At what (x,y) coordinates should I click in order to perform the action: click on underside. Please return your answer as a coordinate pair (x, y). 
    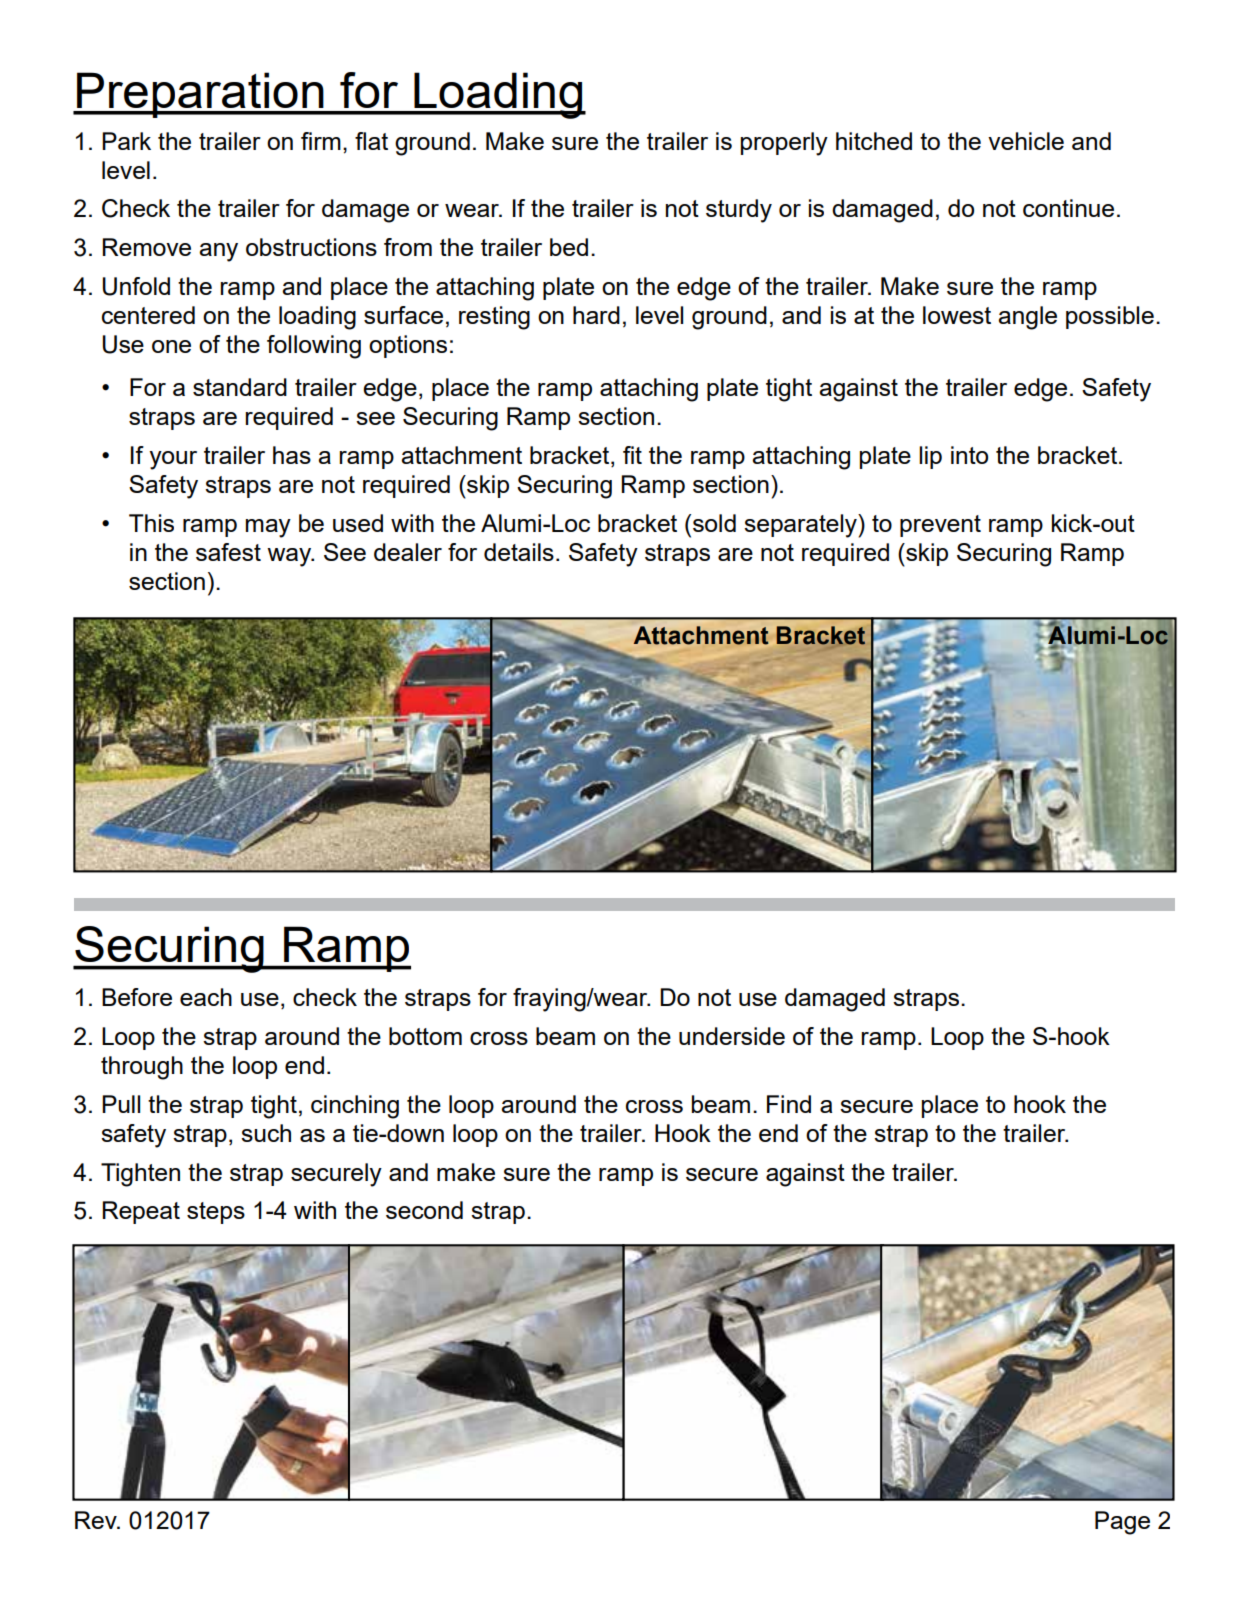
    Looking at the image, I should click on (732, 1036).
